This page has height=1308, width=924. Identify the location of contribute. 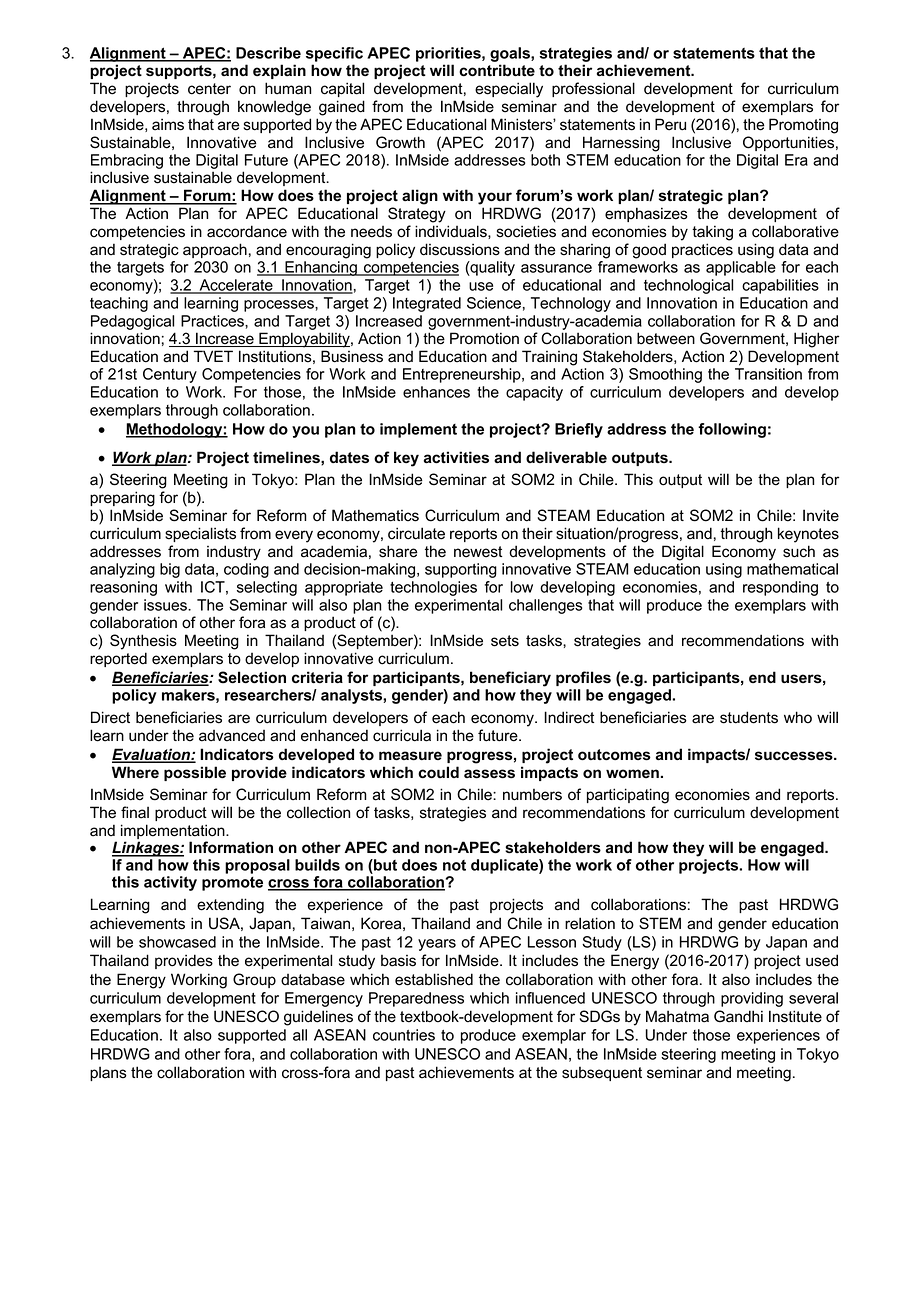
(497, 70).
